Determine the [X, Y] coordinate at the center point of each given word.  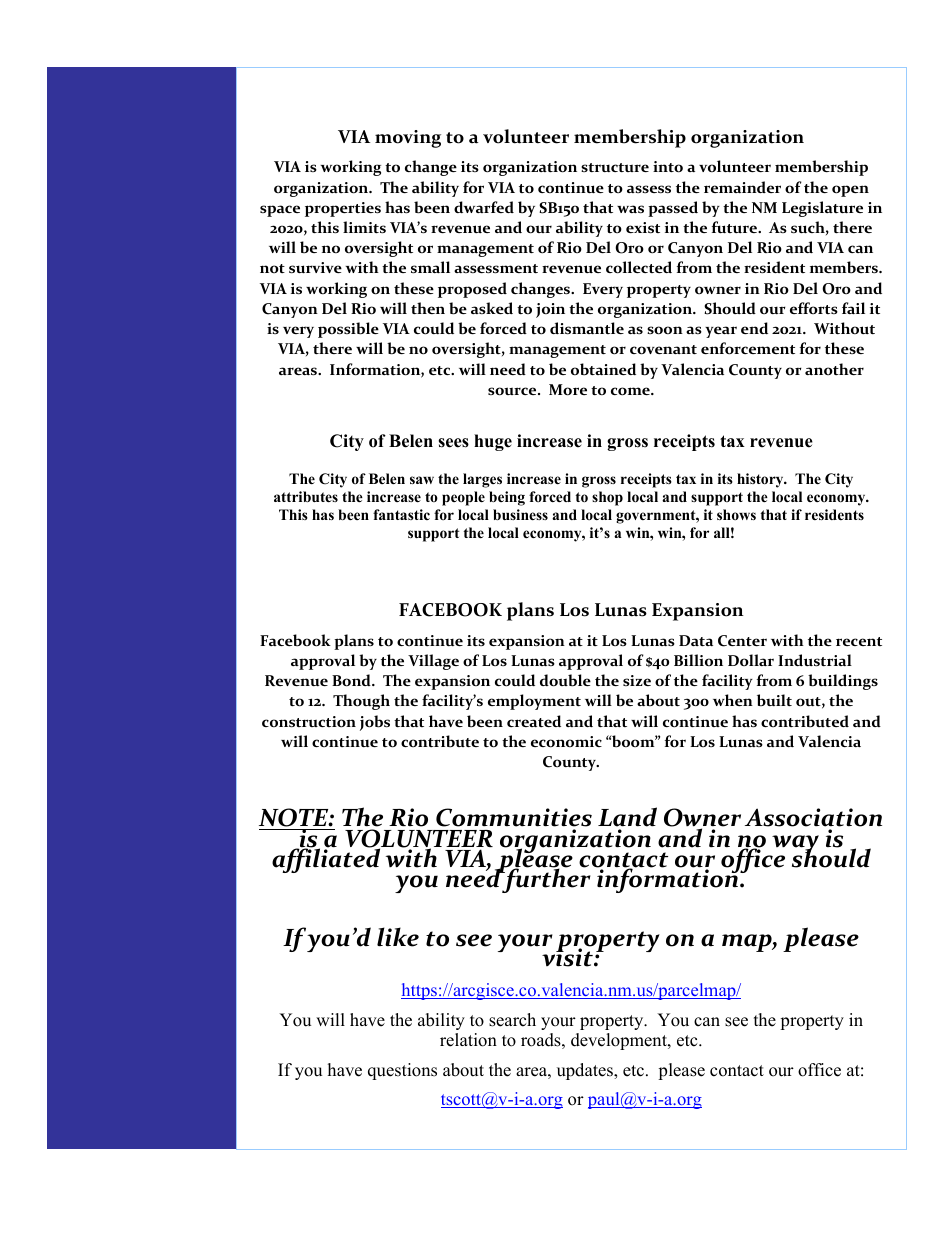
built [774, 700]
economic [566, 742]
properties [343, 209]
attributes [306, 496]
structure [615, 167]
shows [736, 514]
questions [402, 1071]
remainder [742, 187]
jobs [375, 723]
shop [607, 498]
